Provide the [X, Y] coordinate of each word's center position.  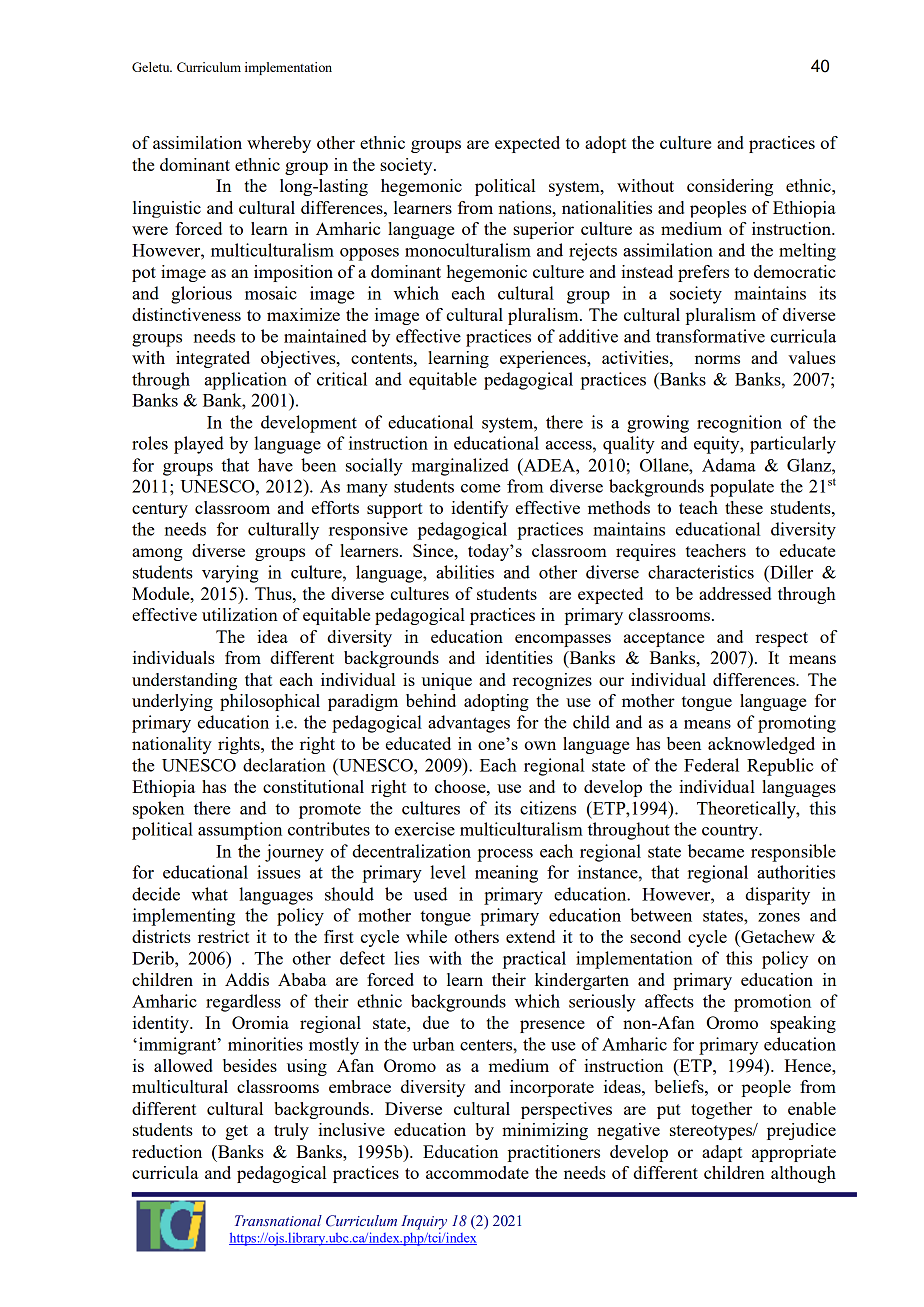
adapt [722, 1153]
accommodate [477, 1172]
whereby [279, 144]
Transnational [278, 1221]
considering [730, 187]
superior [543, 230]
